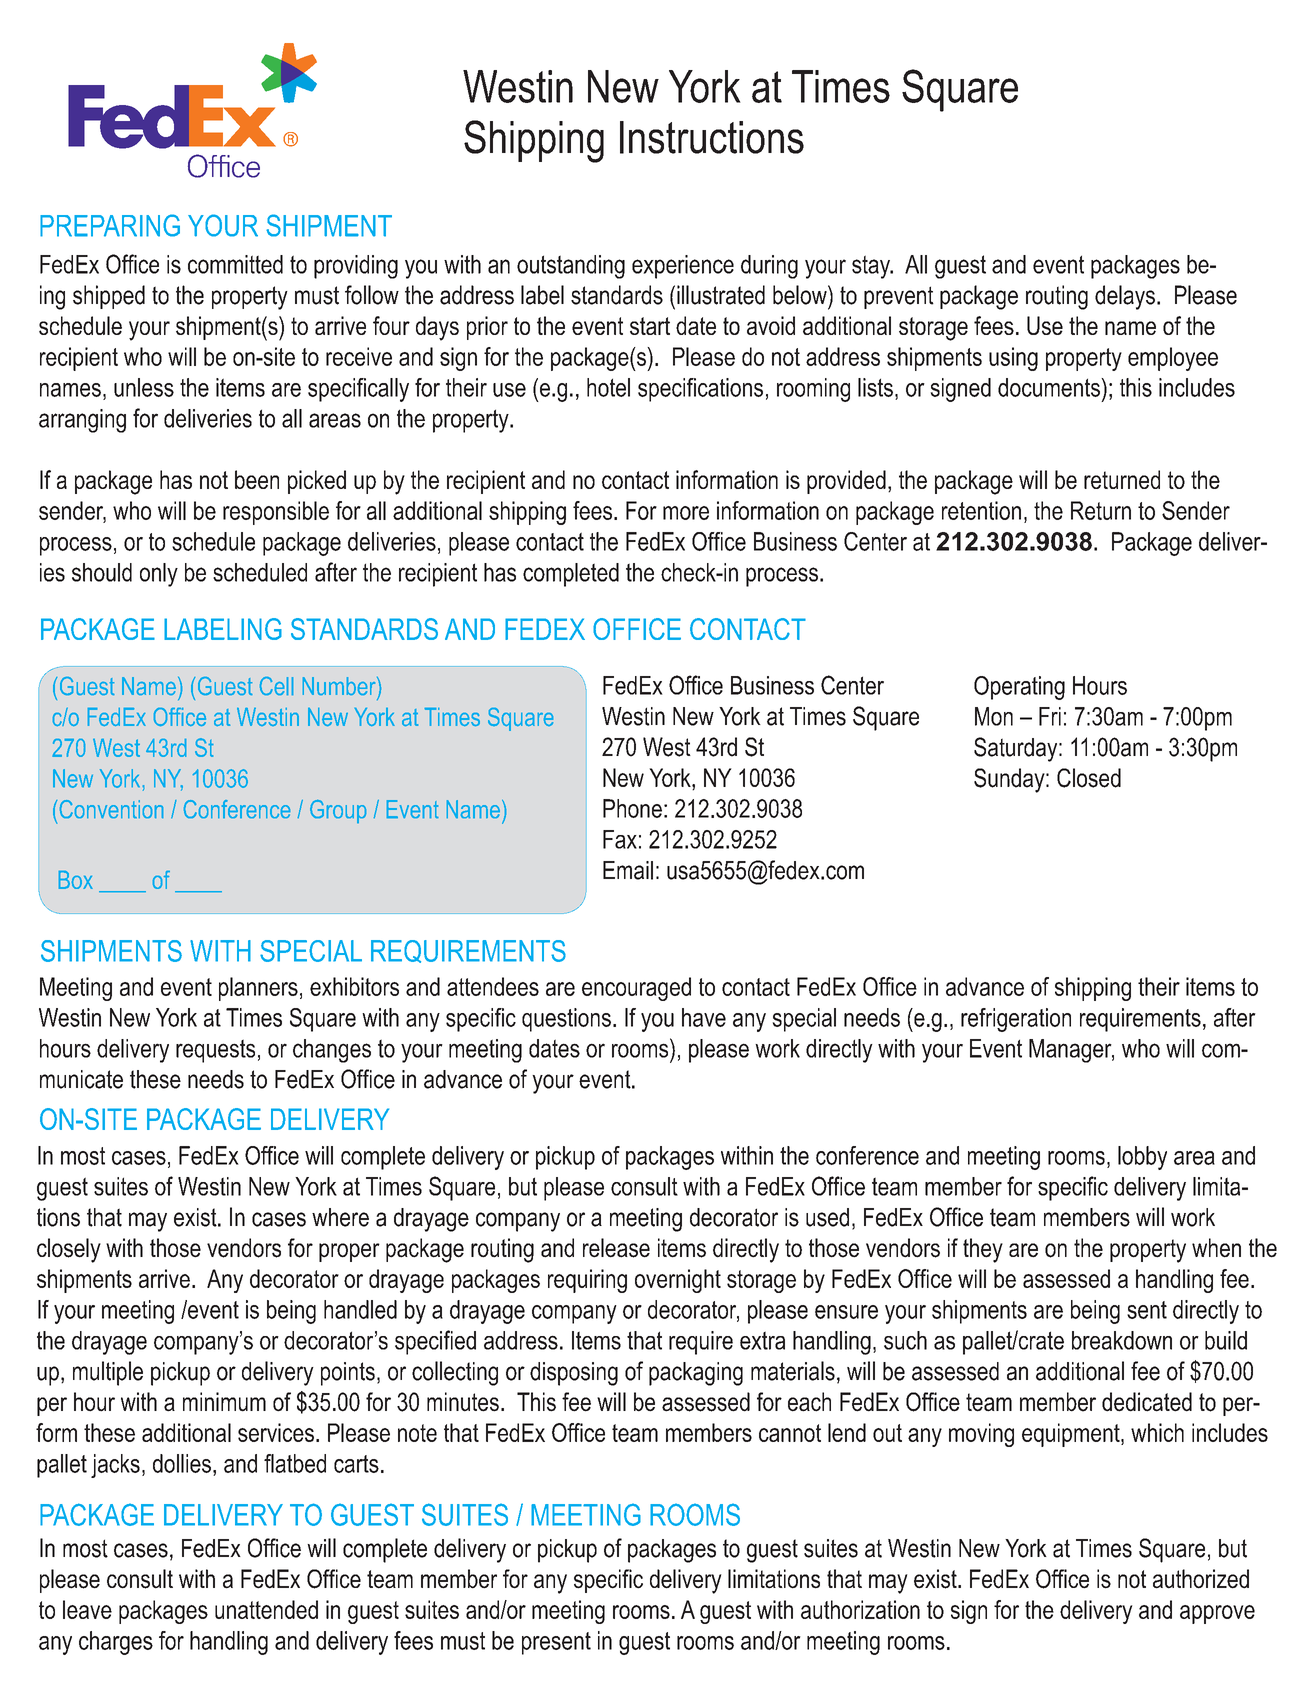 The image size is (1309, 1694). What do you see at coordinates (683, 267) in the screenshot?
I see `experience` at bounding box center [683, 267].
